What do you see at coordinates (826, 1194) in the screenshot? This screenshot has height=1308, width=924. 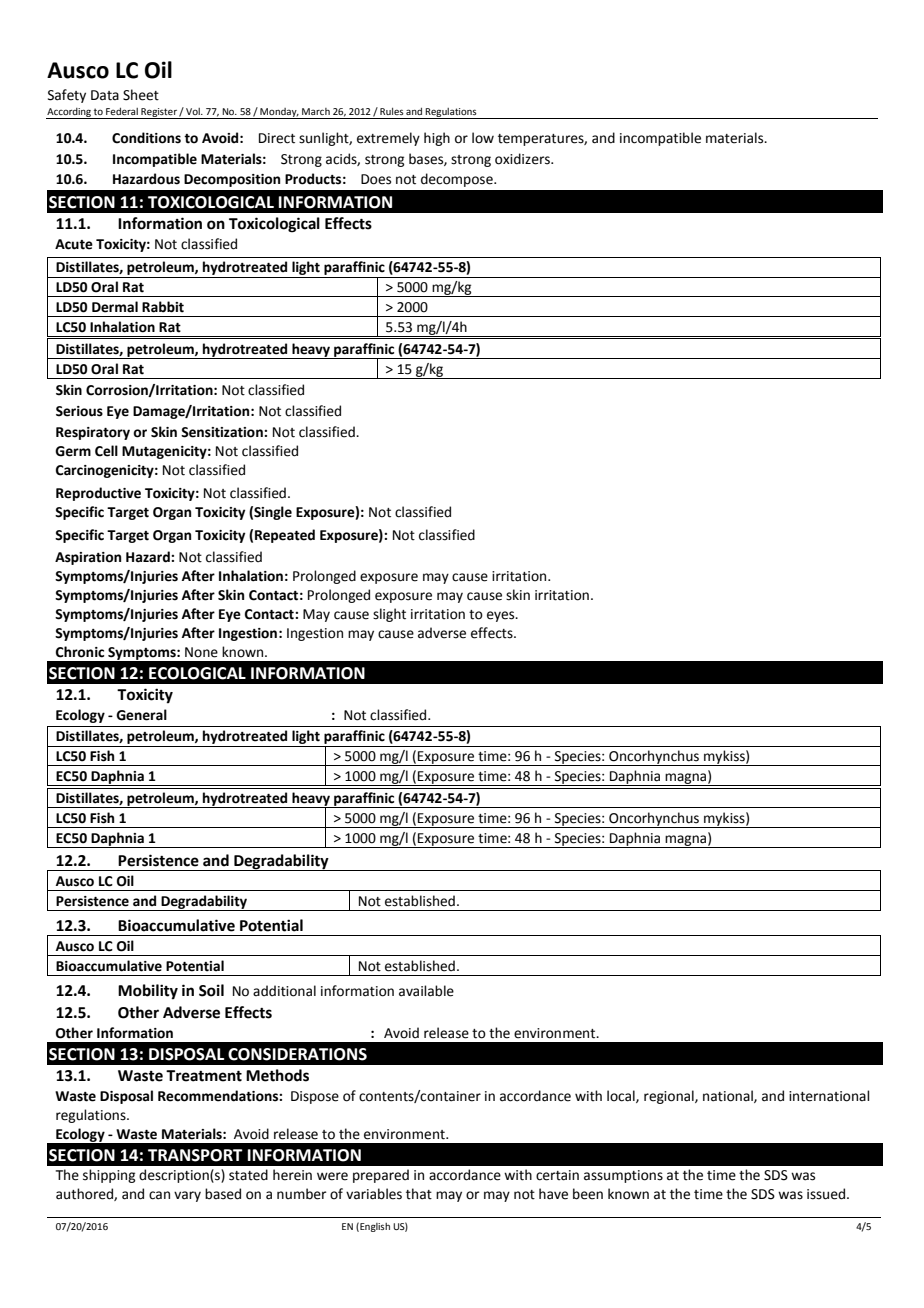 I see `issued` at bounding box center [826, 1194].
